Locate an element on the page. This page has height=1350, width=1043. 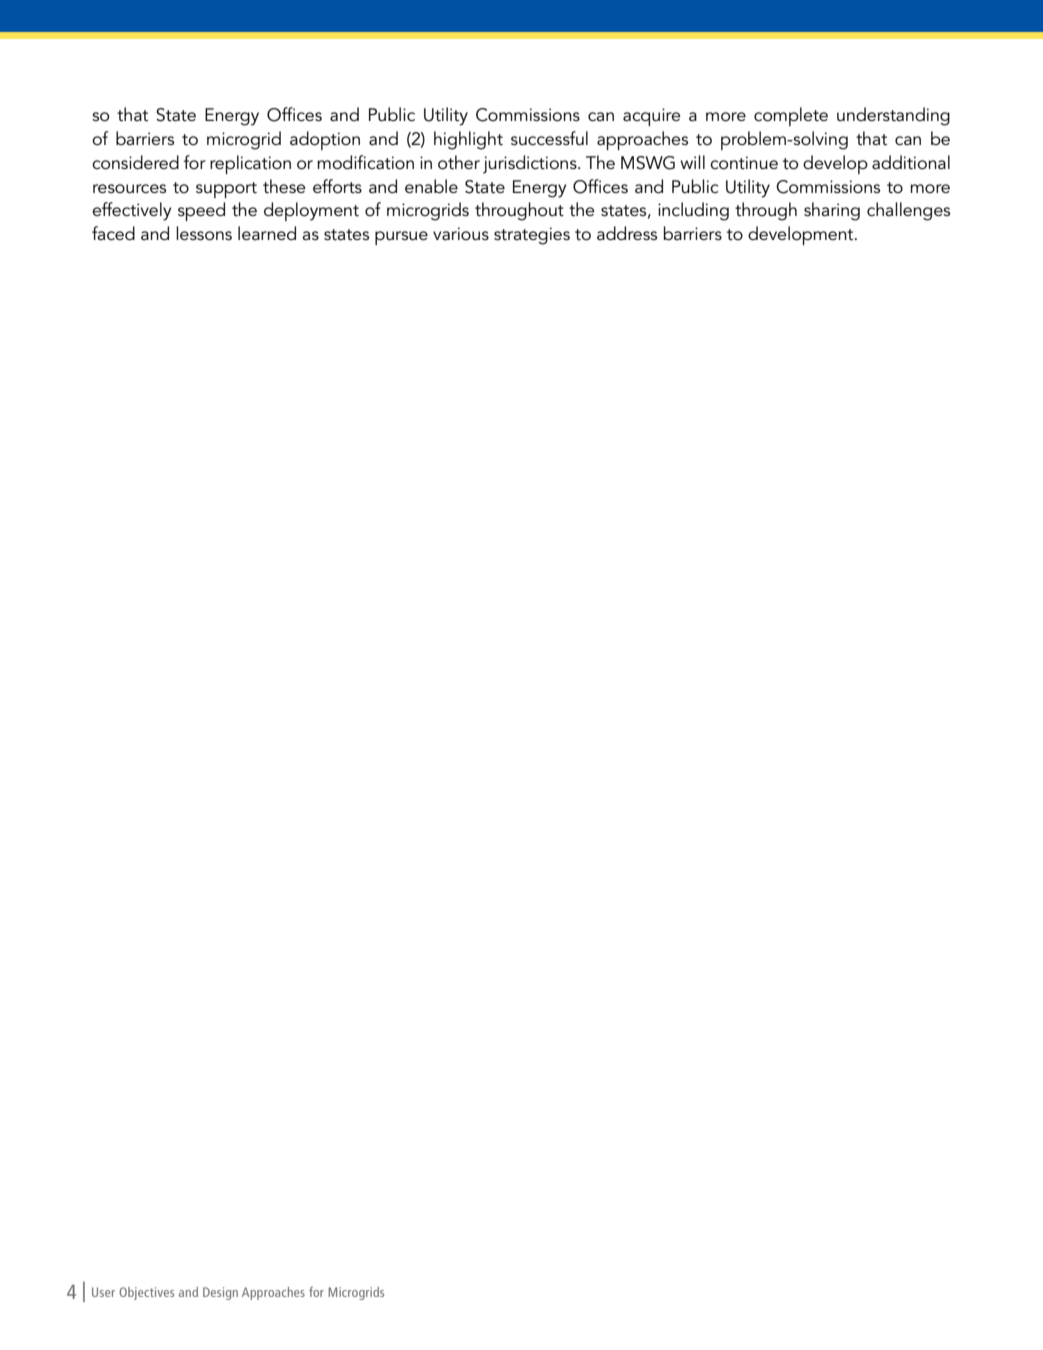
lessons is located at coordinates (204, 233).
